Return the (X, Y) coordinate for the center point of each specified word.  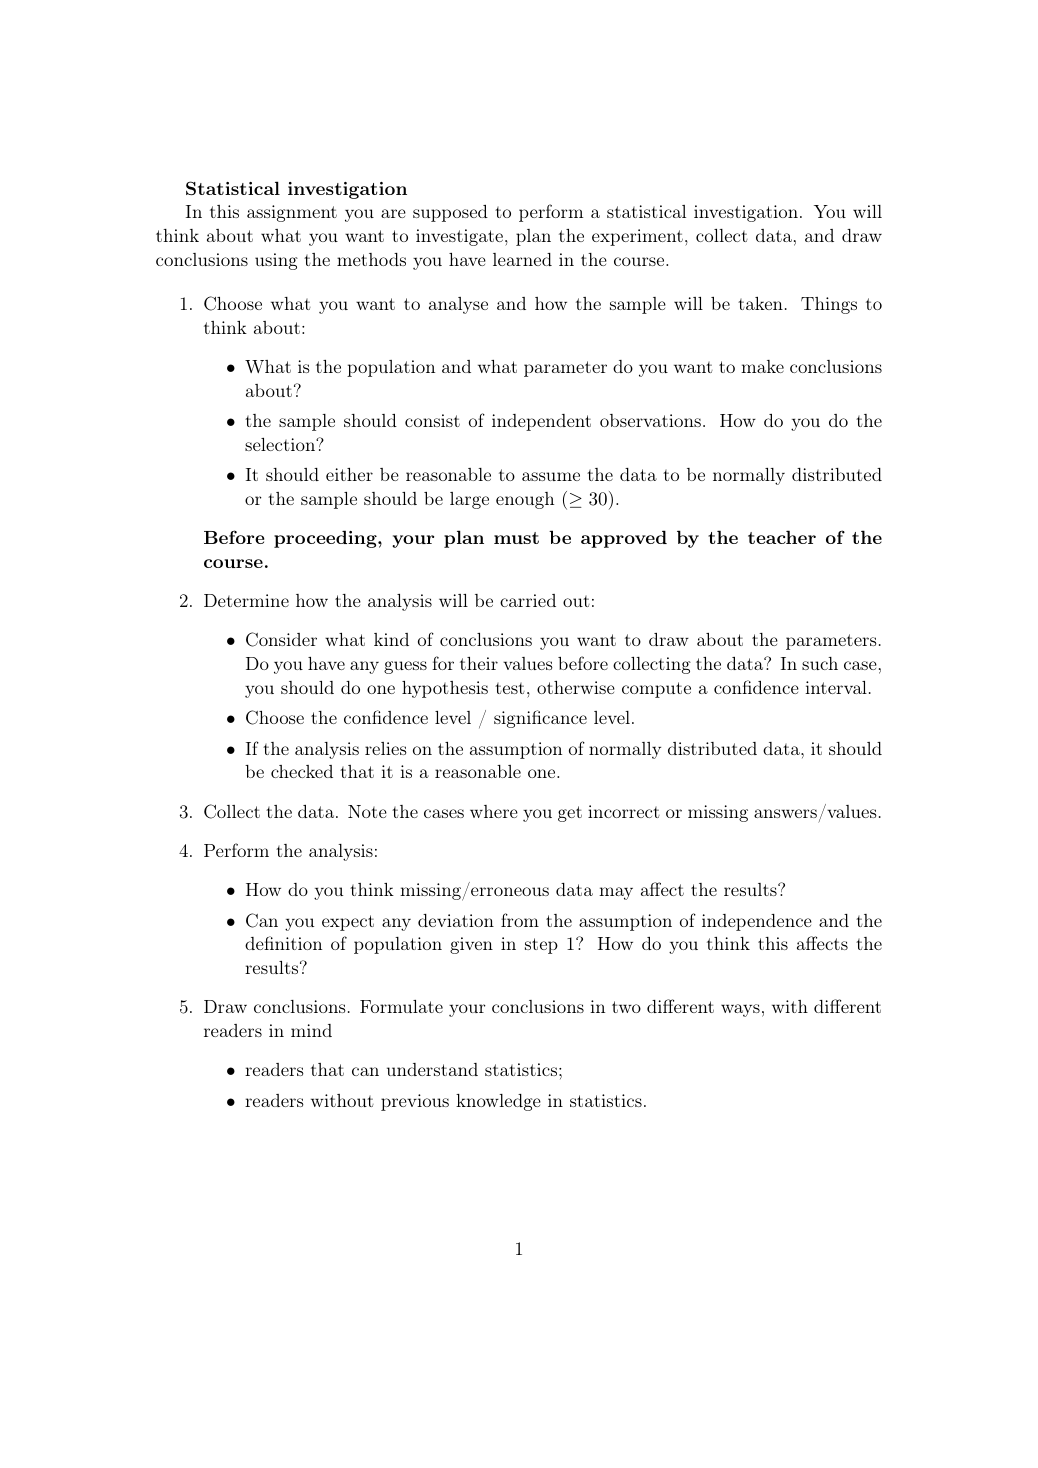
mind (311, 1030)
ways (740, 1010)
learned (522, 259)
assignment (292, 213)
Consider (281, 639)
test (510, 688)
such (820, 663)
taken (760, 303)
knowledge (498, 1102)
